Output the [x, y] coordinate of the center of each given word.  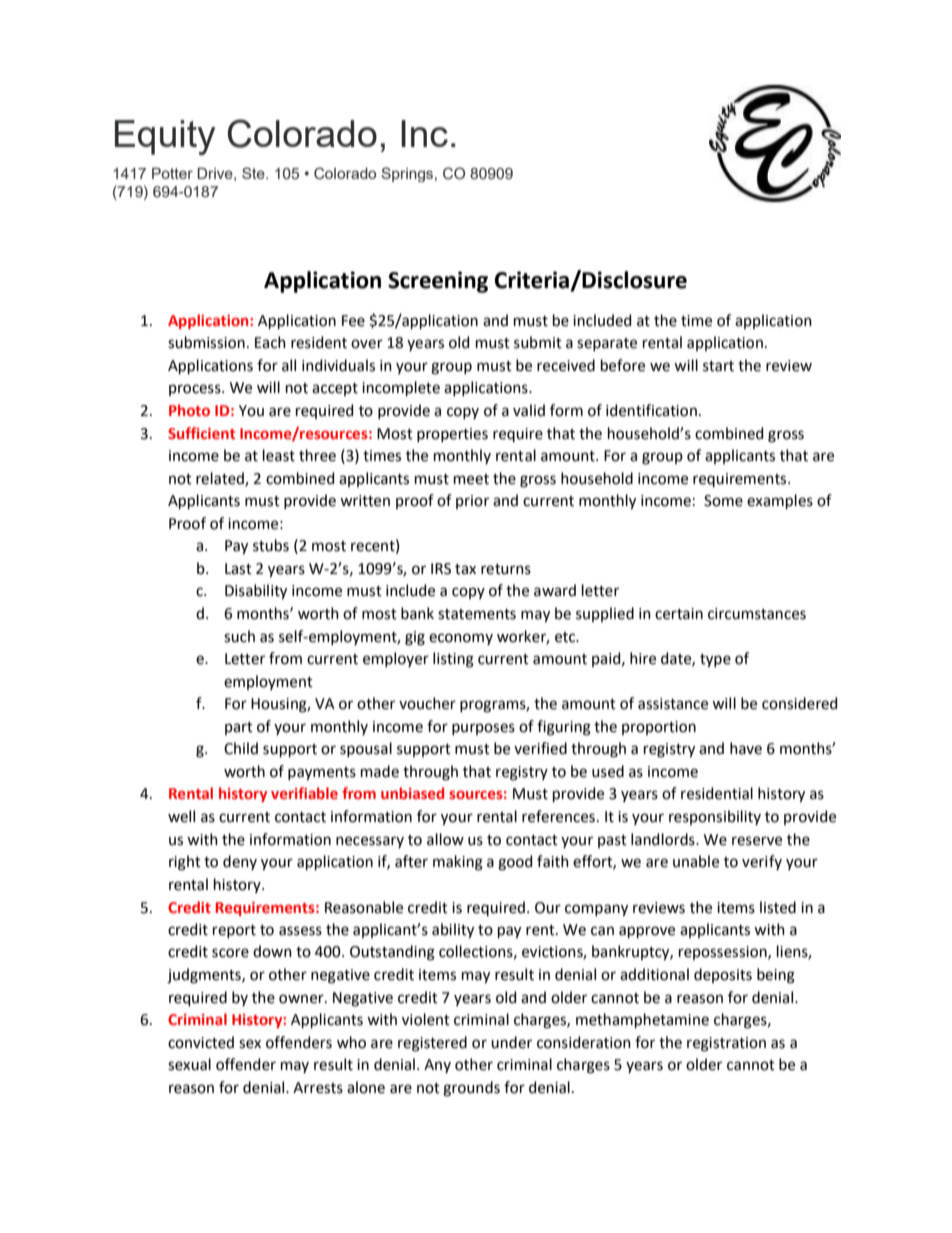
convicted [201, 1042]
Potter [172, 173]
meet [471, 479]
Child [241, 748]
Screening [438, 282]
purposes [483, 729]
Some [723, 501]
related [221, 479]
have [746, 748]
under [511, 1042]
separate [607, 344]
